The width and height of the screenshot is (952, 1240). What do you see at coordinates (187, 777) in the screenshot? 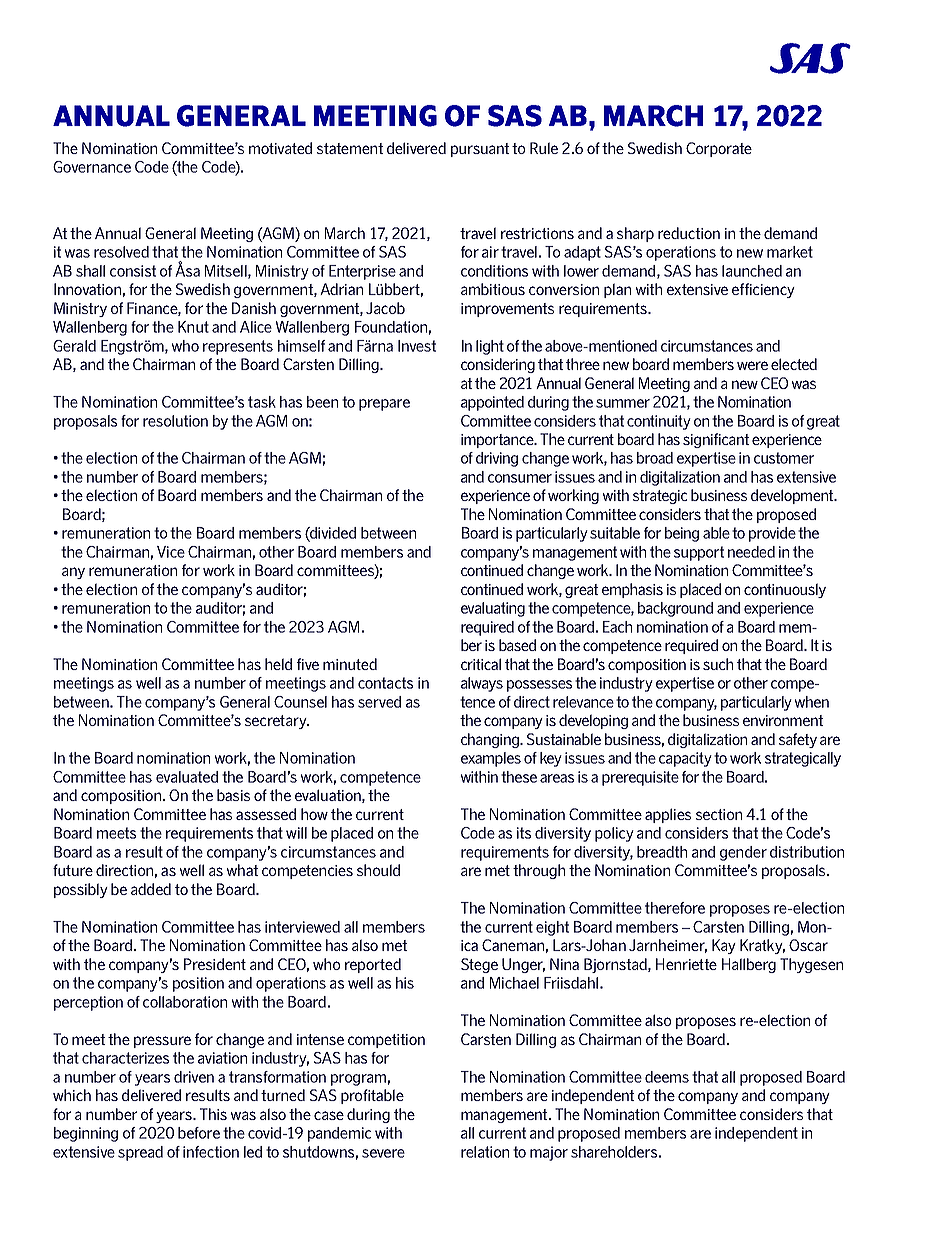
I see `evaluated` at bounding box center [187, 777].
